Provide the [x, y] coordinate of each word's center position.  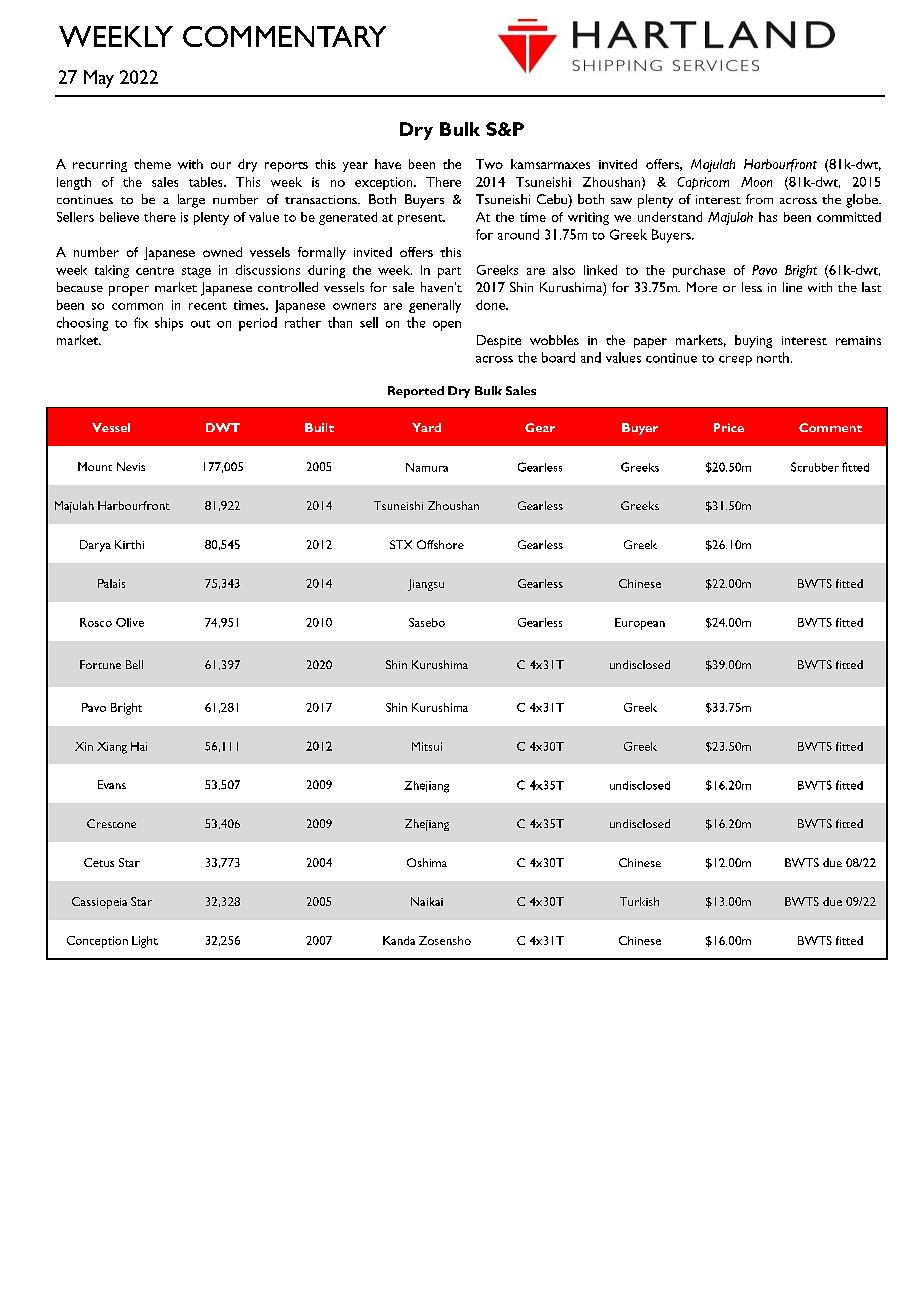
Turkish [639, 901]
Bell [134, 664]
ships [169, 324]
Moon [756, 182]
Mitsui [427, 746]
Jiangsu [426, 585]
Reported [416, 392]
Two [489, 164]
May [99, 79]
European [640, 624]
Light [145, 942]
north [773, 357]
